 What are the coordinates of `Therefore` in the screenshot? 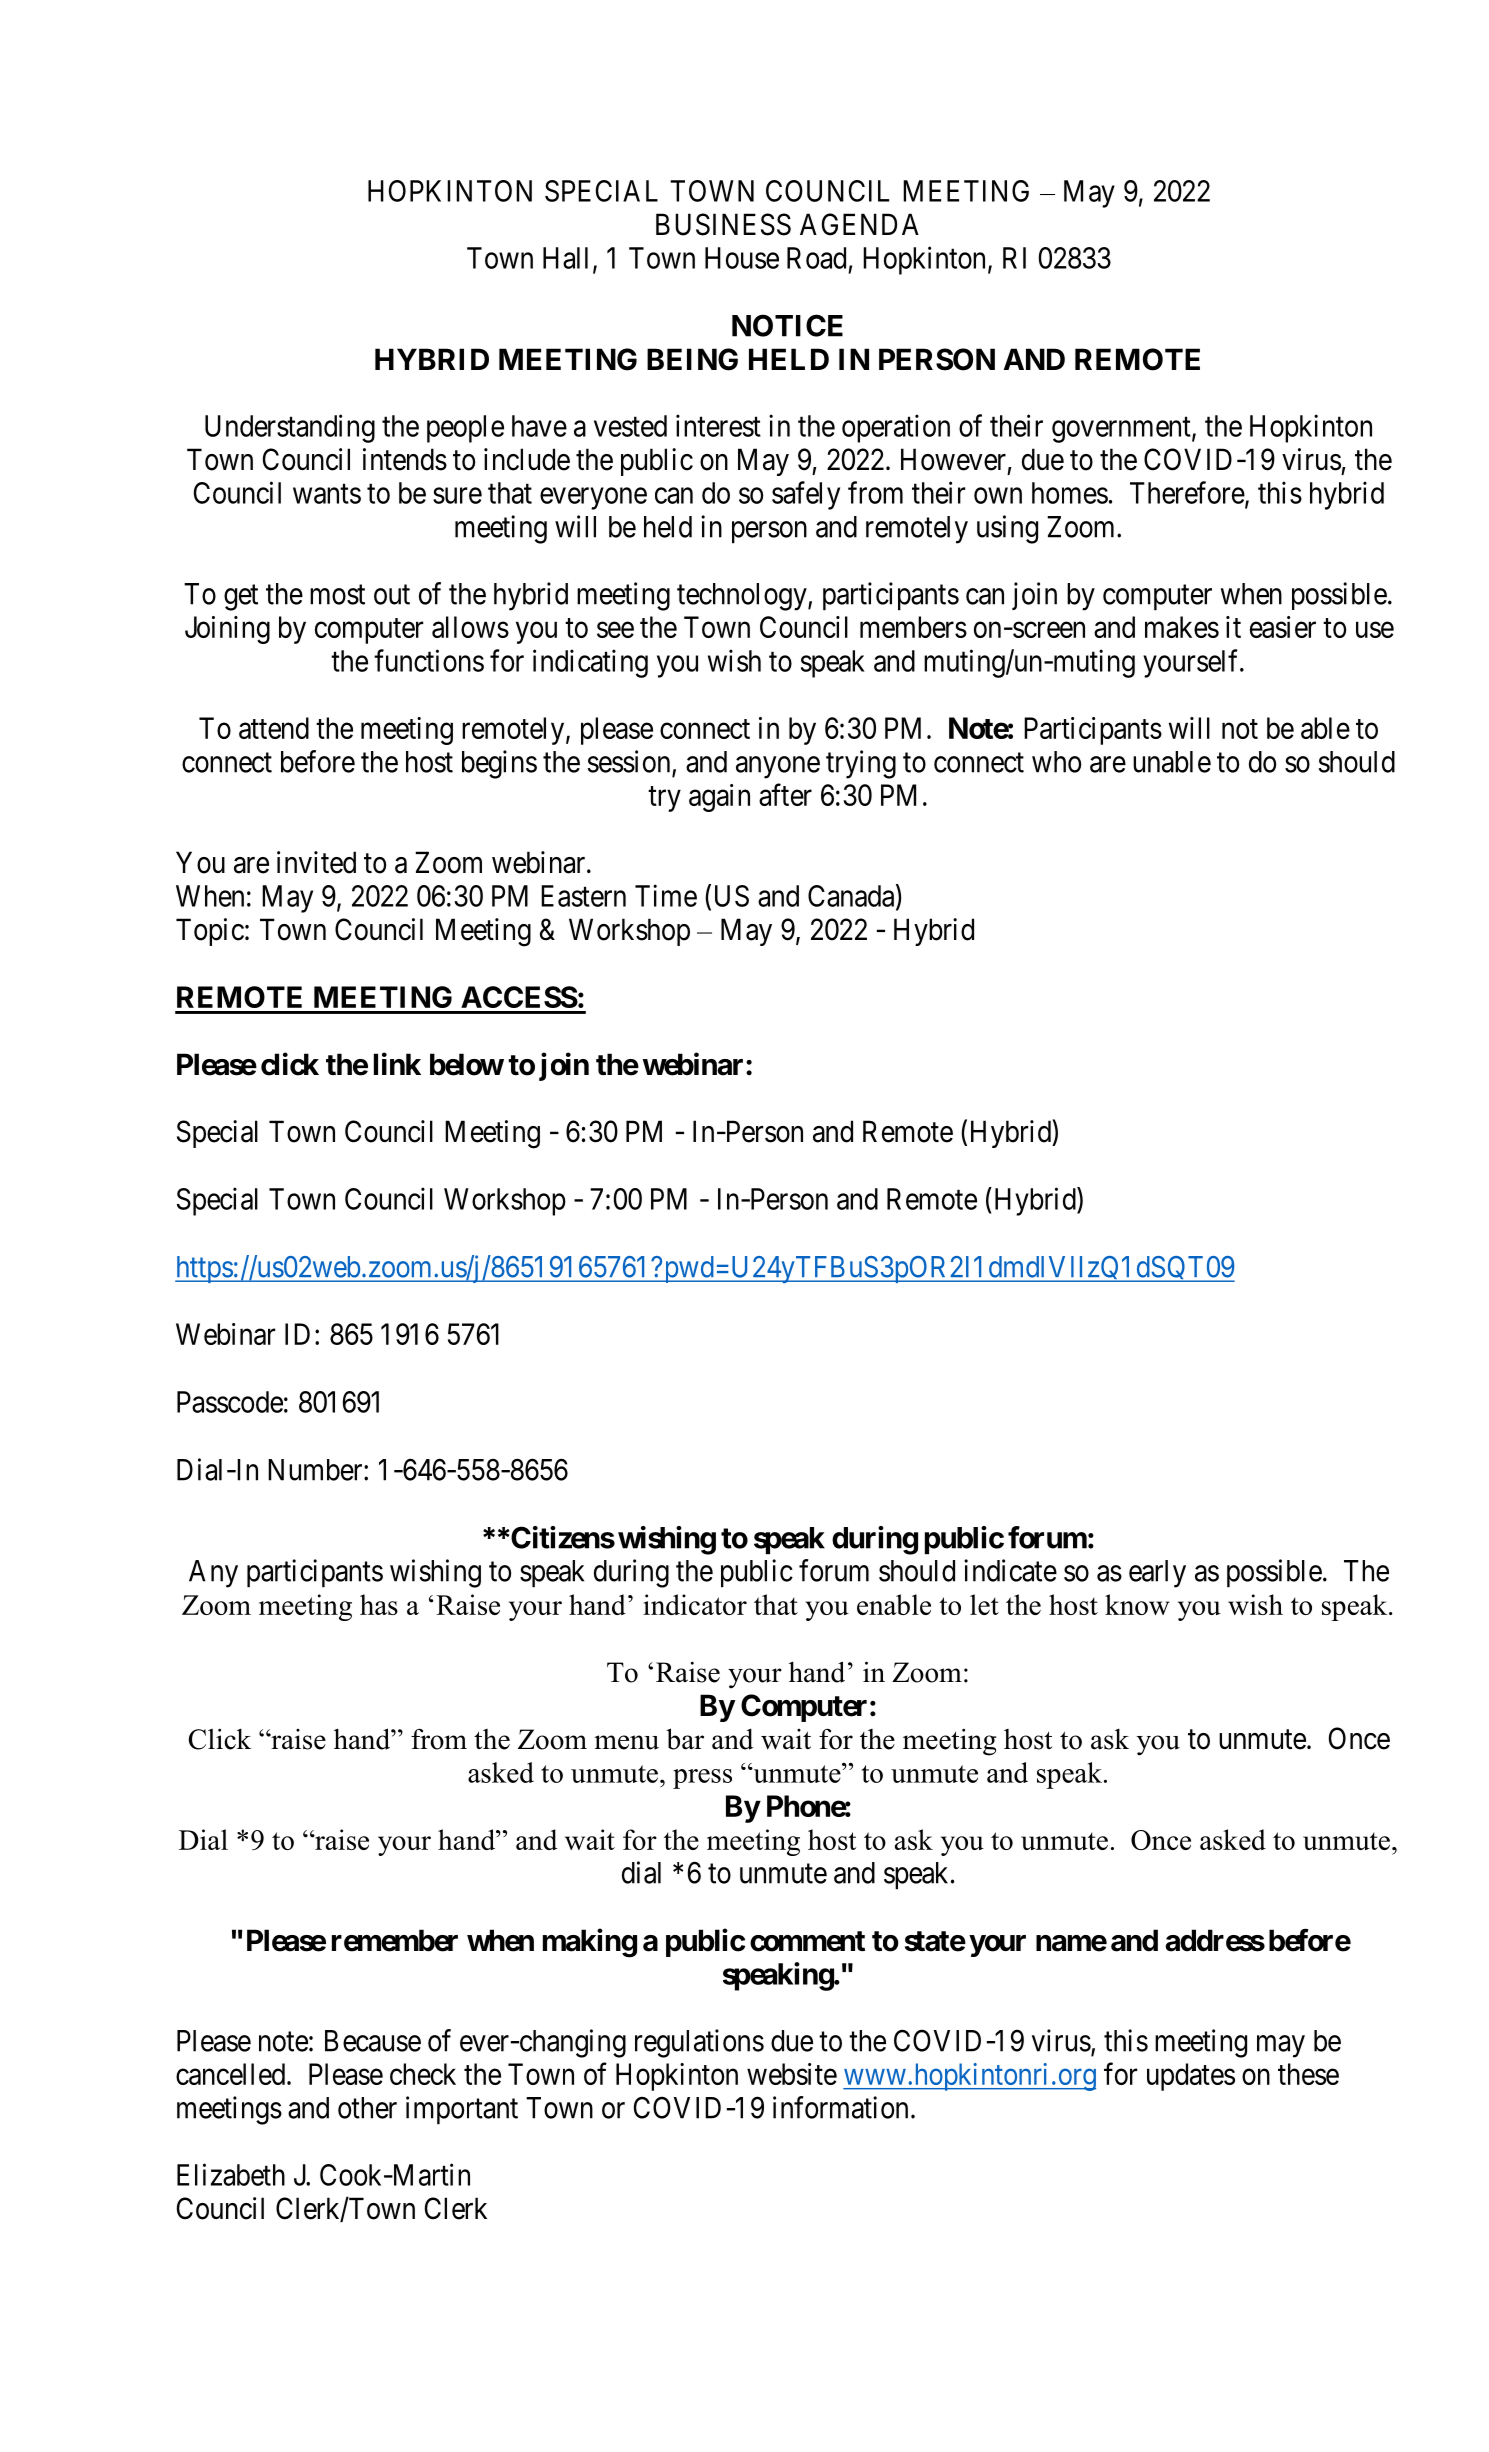 It's located at (1187, 492).
